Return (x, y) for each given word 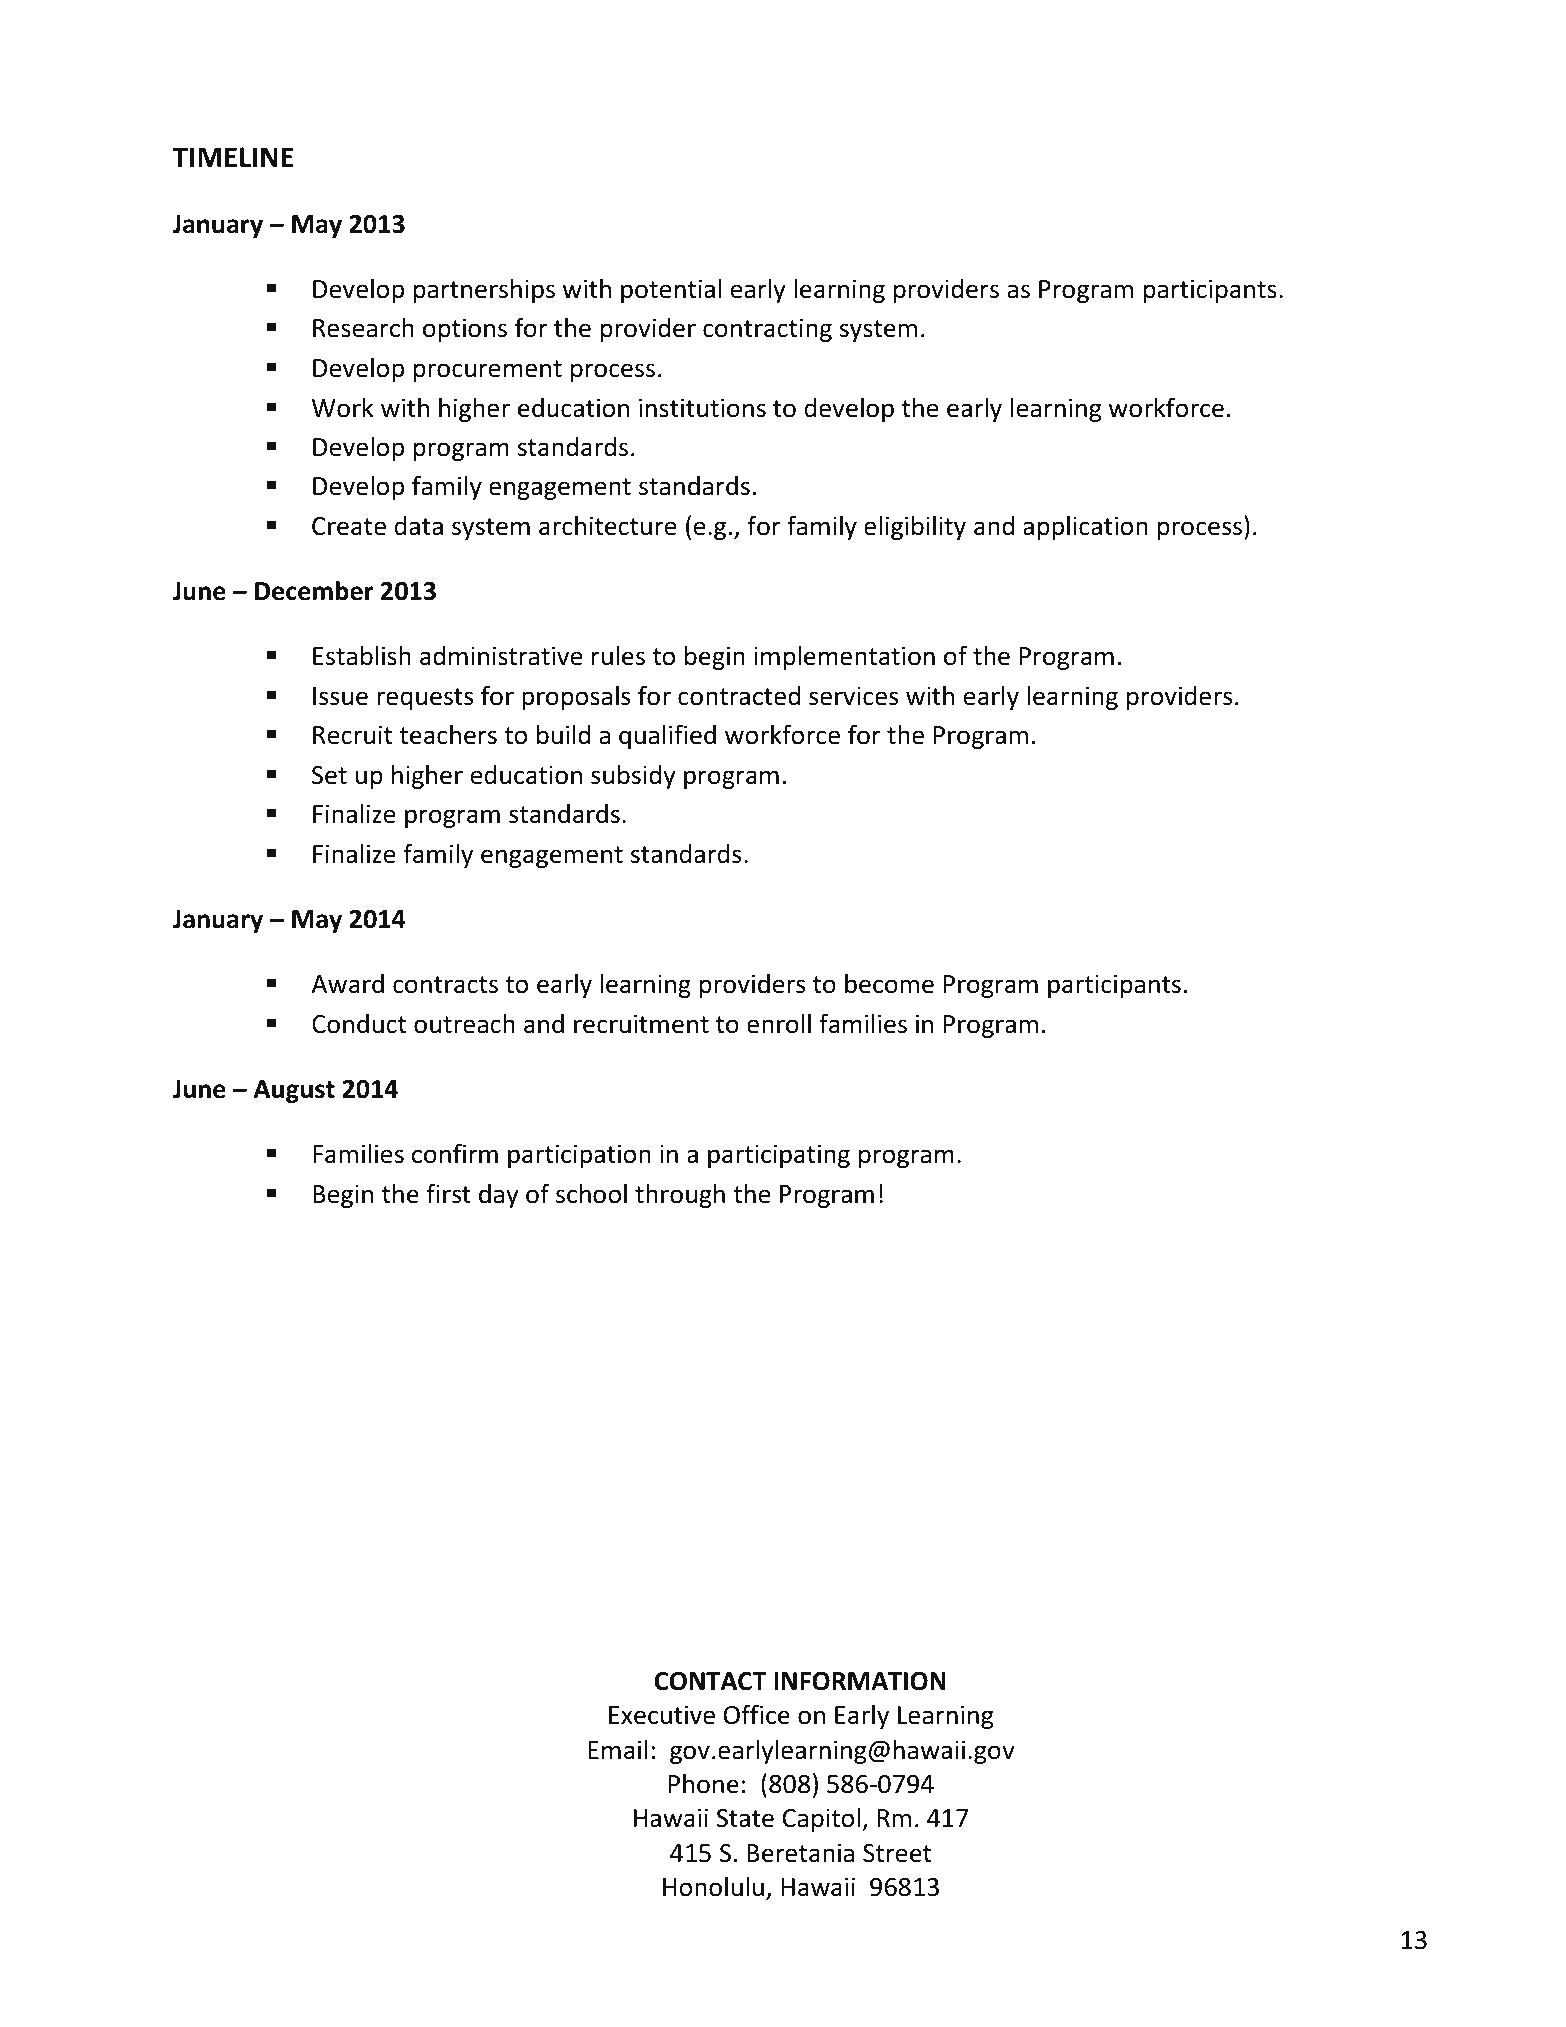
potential (671, 291)
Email (617, 1750)
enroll (779, 1023)
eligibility (915, 527)
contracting (767, 330)
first (448, 1193)
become (889, 983)
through (680, 1195)
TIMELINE (233, 157)
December (314, 591)
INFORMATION (860, 1681)
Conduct (359, 1024)
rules (618, 656)
